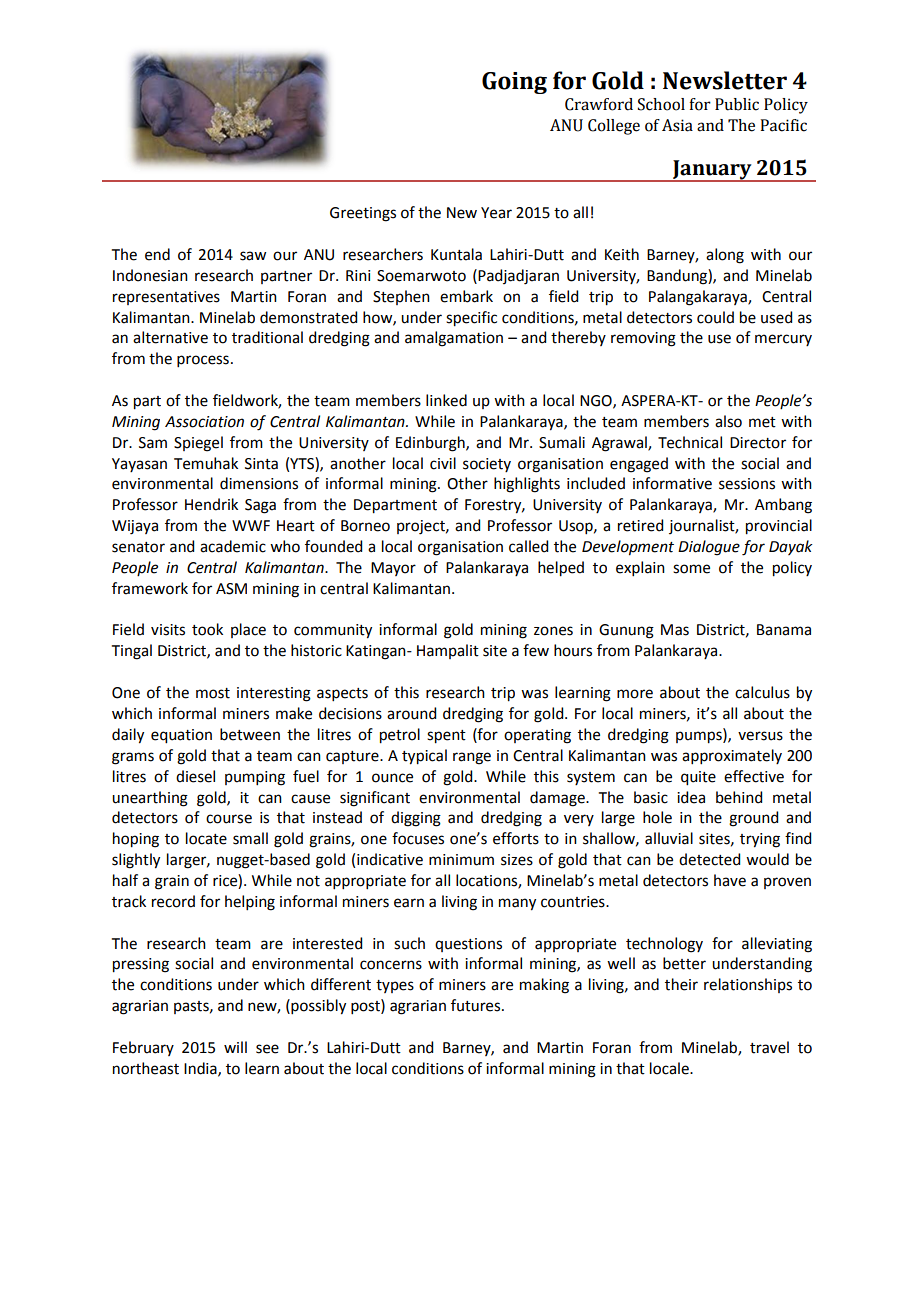  What do you see at coordinates (739, 797) in the document?
I see `behind` at bounding box center [739, 797].
